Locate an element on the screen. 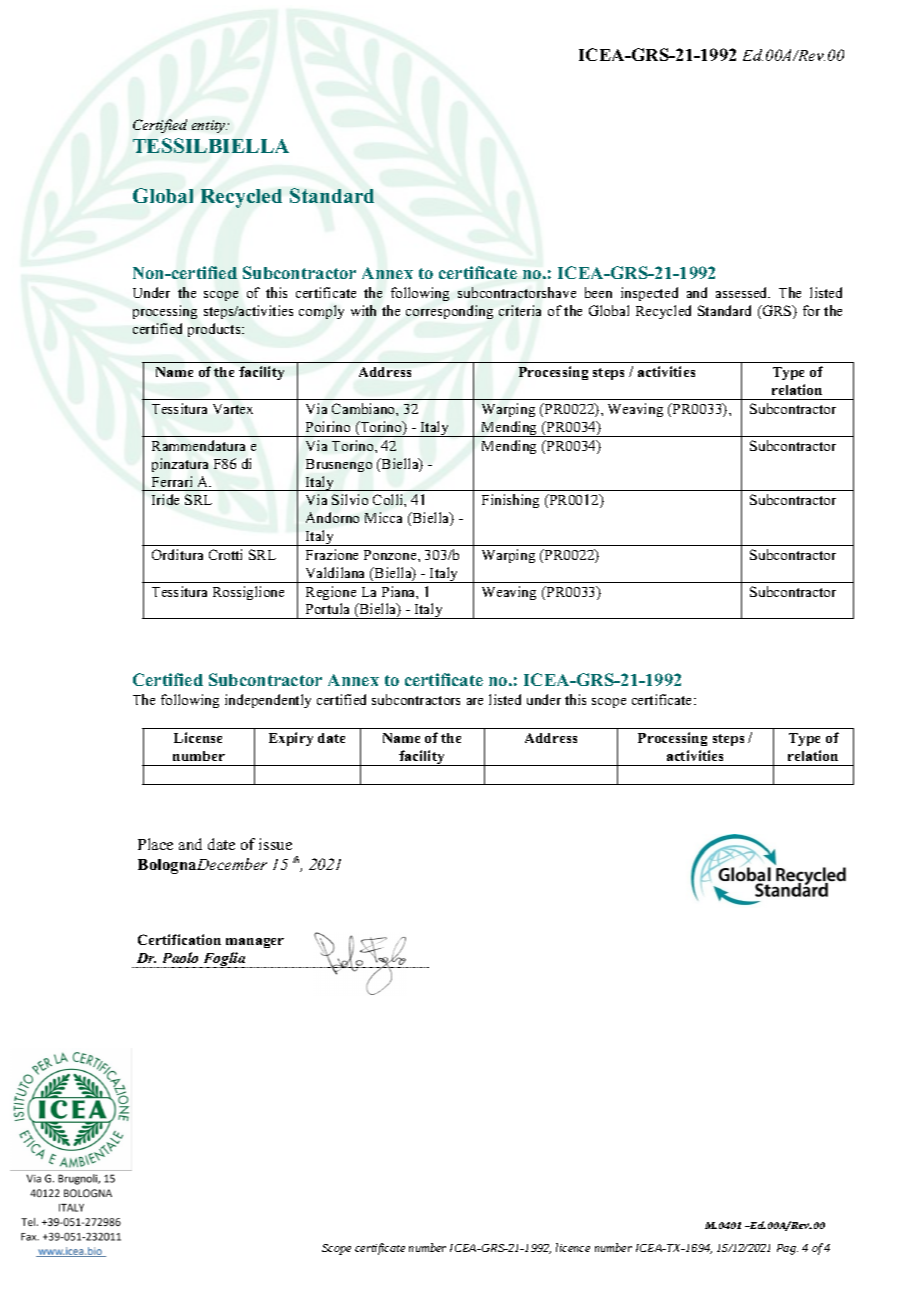 The height and width of the screenshot is (1308, 924). are is located at coordinates (475, 701).
